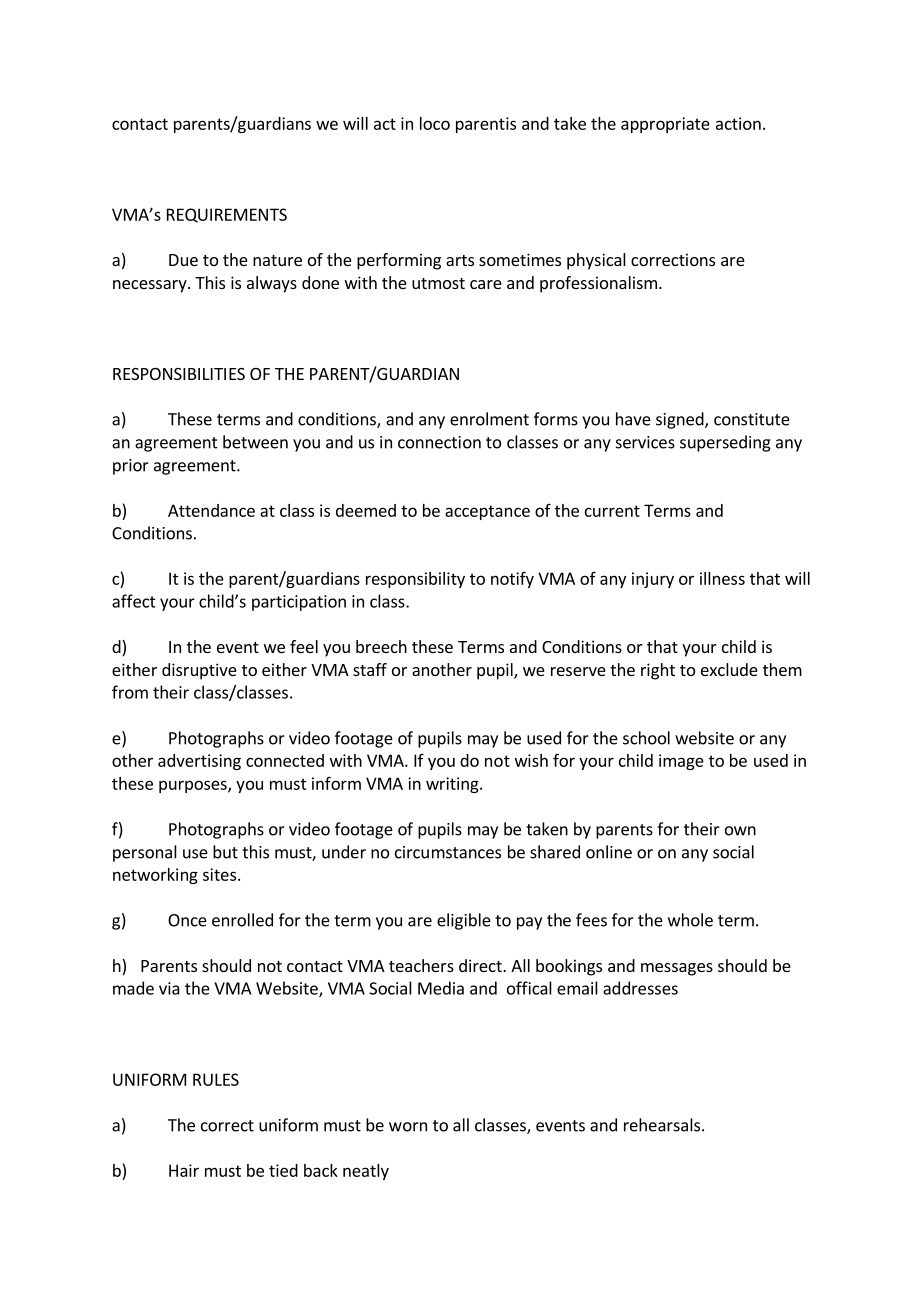 Image resolution: width=924 pixels, height=1308 pixels. I want to click on Hair, so click(184, 1170).
